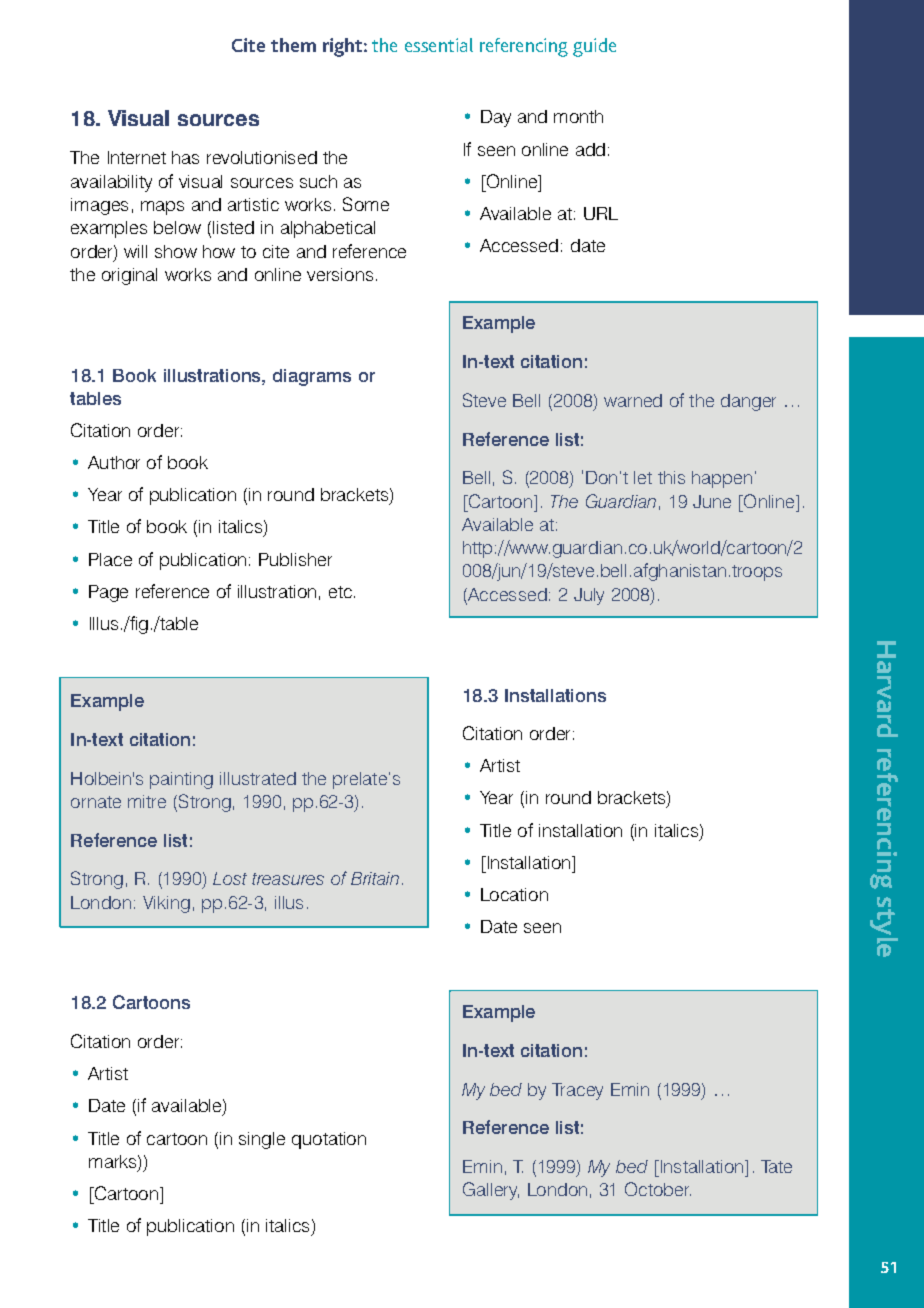  Describe the element at coordinates (748, 402) in the page. I see `danger` at that location.
